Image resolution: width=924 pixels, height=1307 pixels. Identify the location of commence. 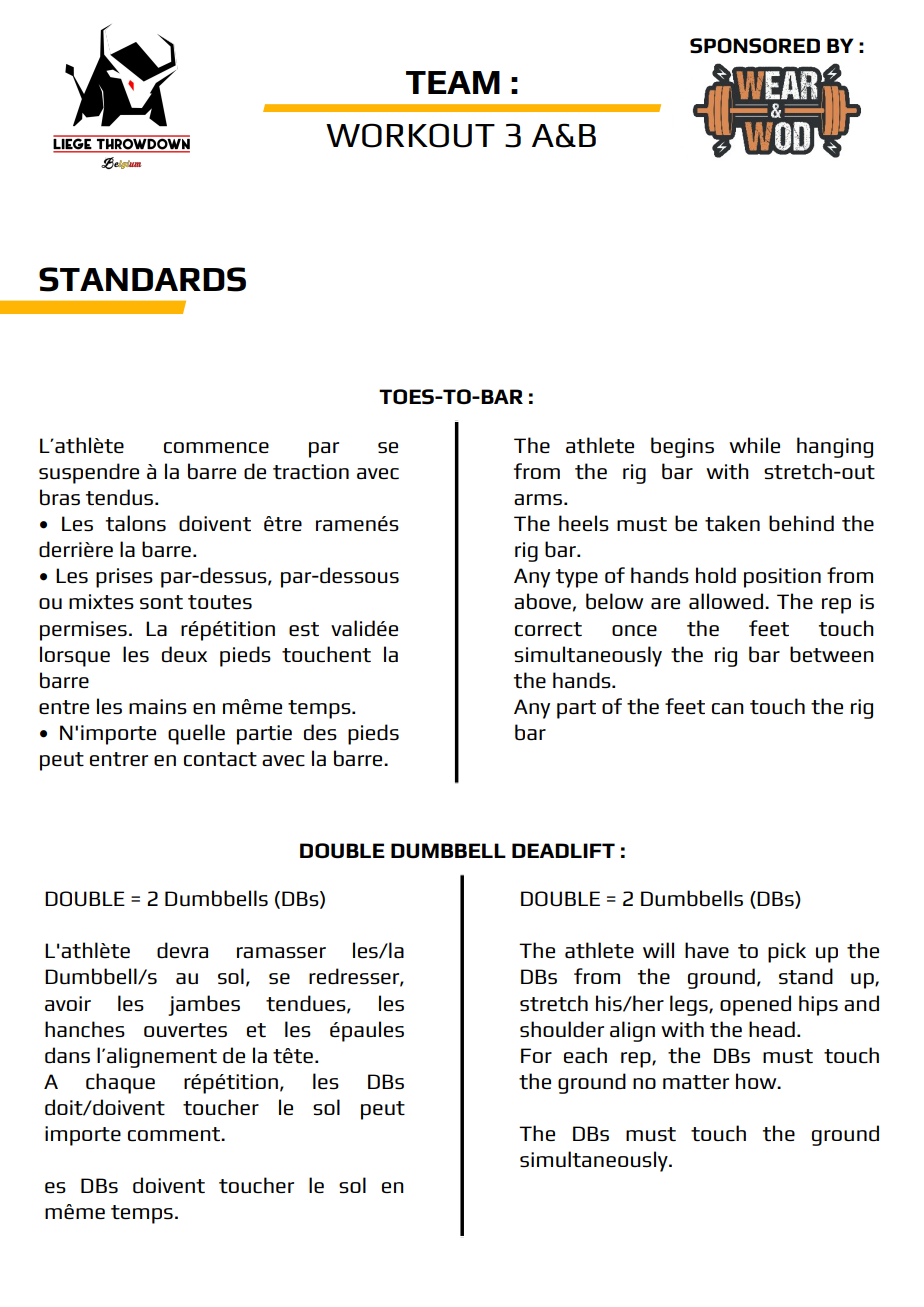
(216, 448).
